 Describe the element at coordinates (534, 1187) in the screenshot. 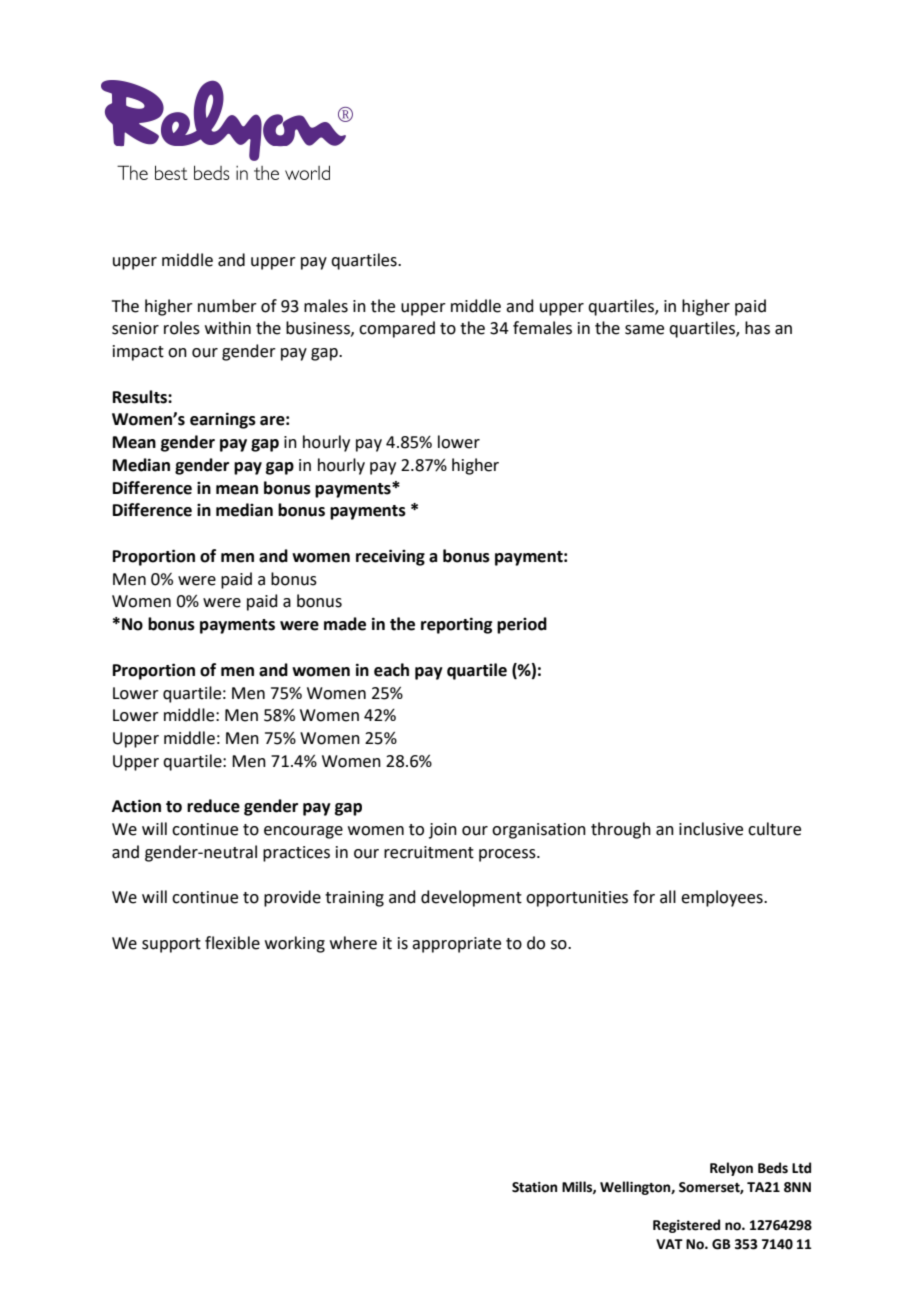

I see `Station` at that location.
